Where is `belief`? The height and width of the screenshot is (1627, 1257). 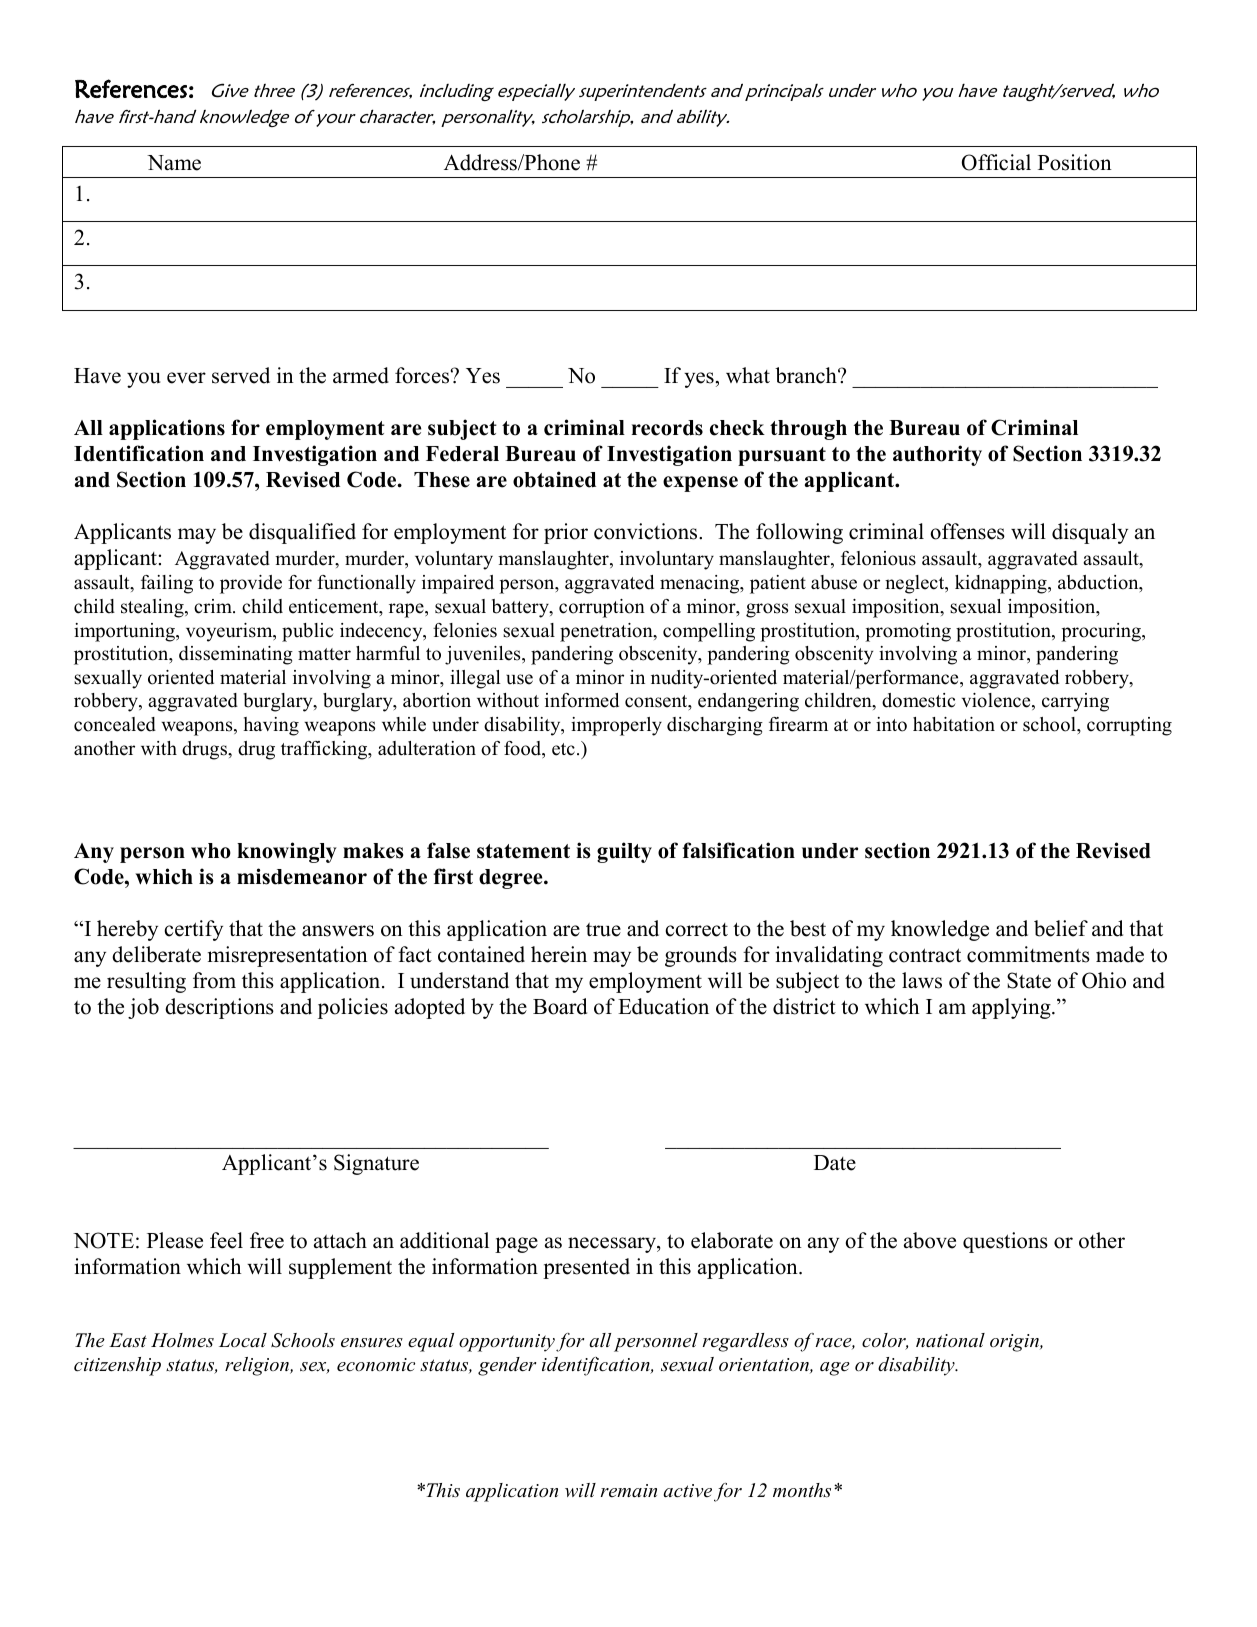 belief is located at coordinates (1061, 928).
